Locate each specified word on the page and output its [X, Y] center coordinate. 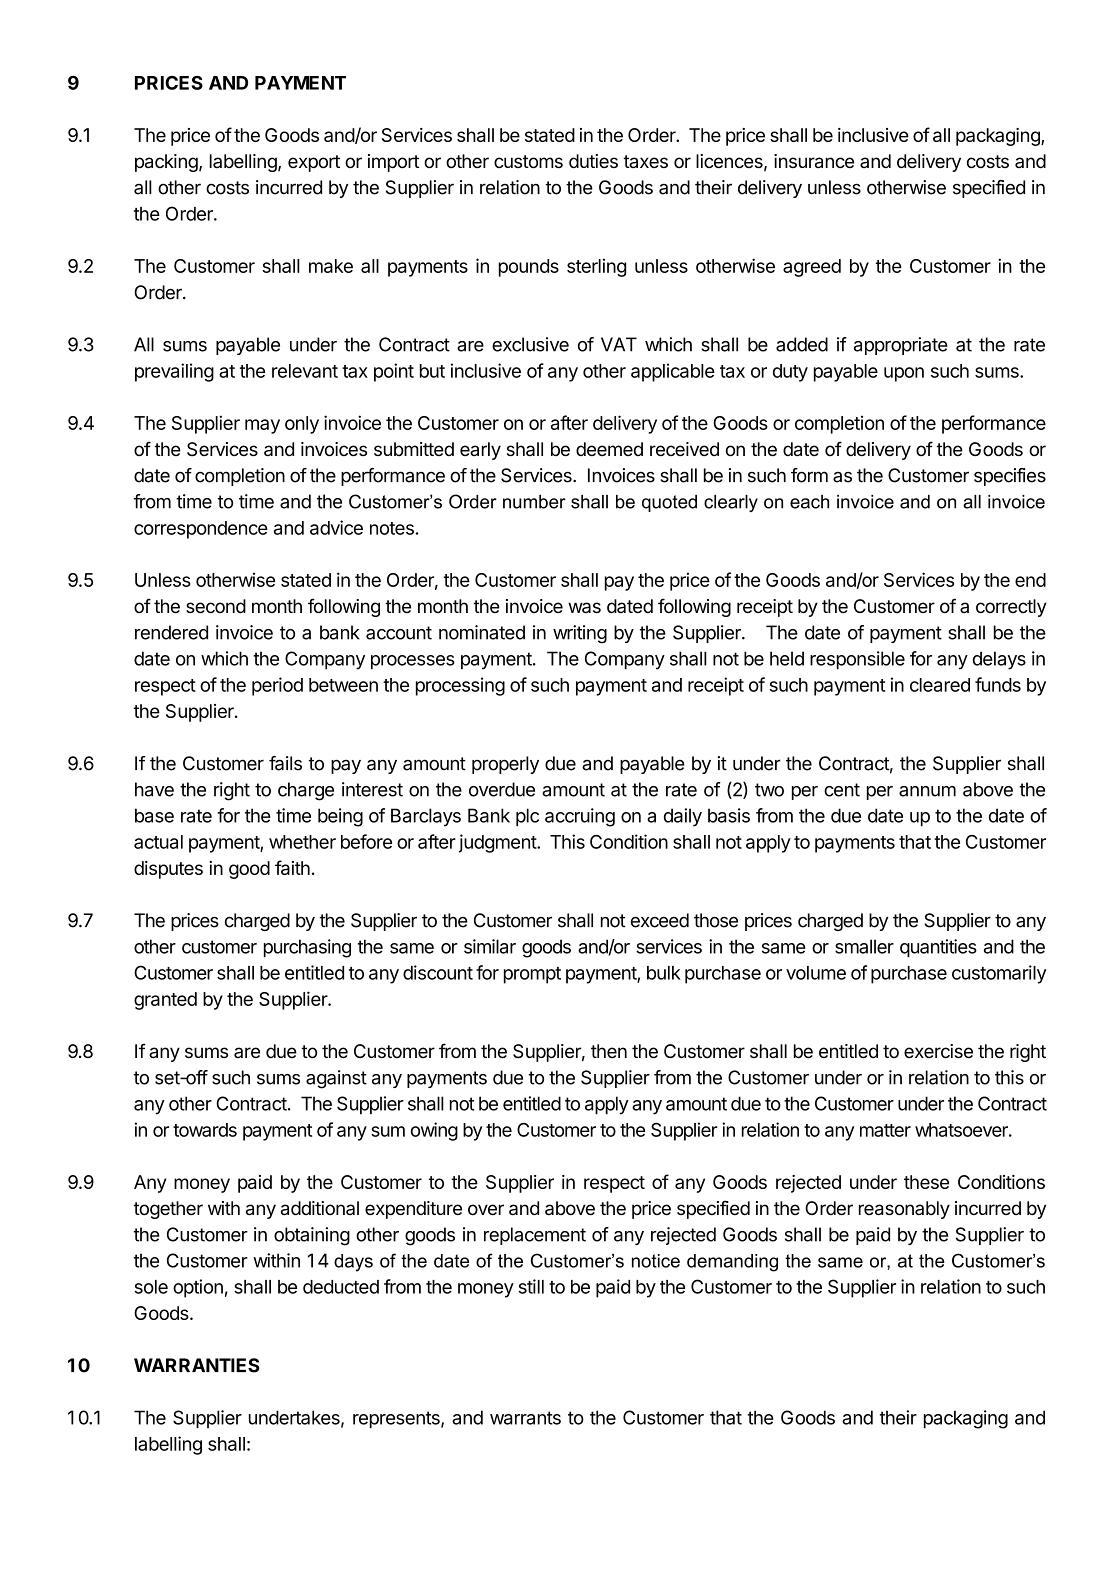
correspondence [201, 530]
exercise [938, 1051]
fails [285, 763]
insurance [814, 161]
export [314, 163]
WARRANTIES [197, 1365]
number [534, 502]
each [809, 502]
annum [927, 791]
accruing [580, 817]
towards [205, 1130]
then [609, 1051]
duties [593, 161]
